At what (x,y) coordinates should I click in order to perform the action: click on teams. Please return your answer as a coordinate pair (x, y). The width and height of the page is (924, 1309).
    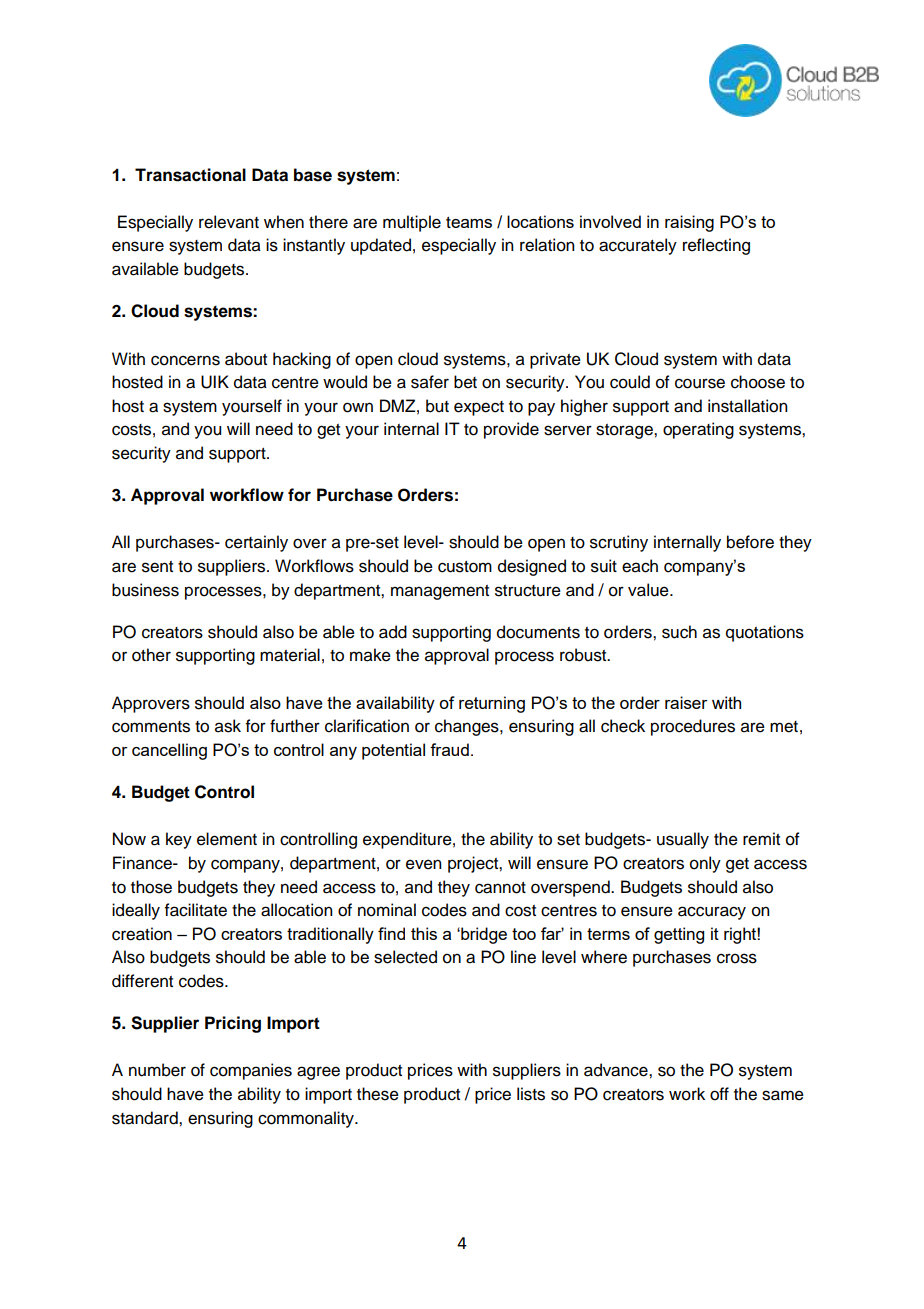
    Looking at the image, I should click on (469, 222).
